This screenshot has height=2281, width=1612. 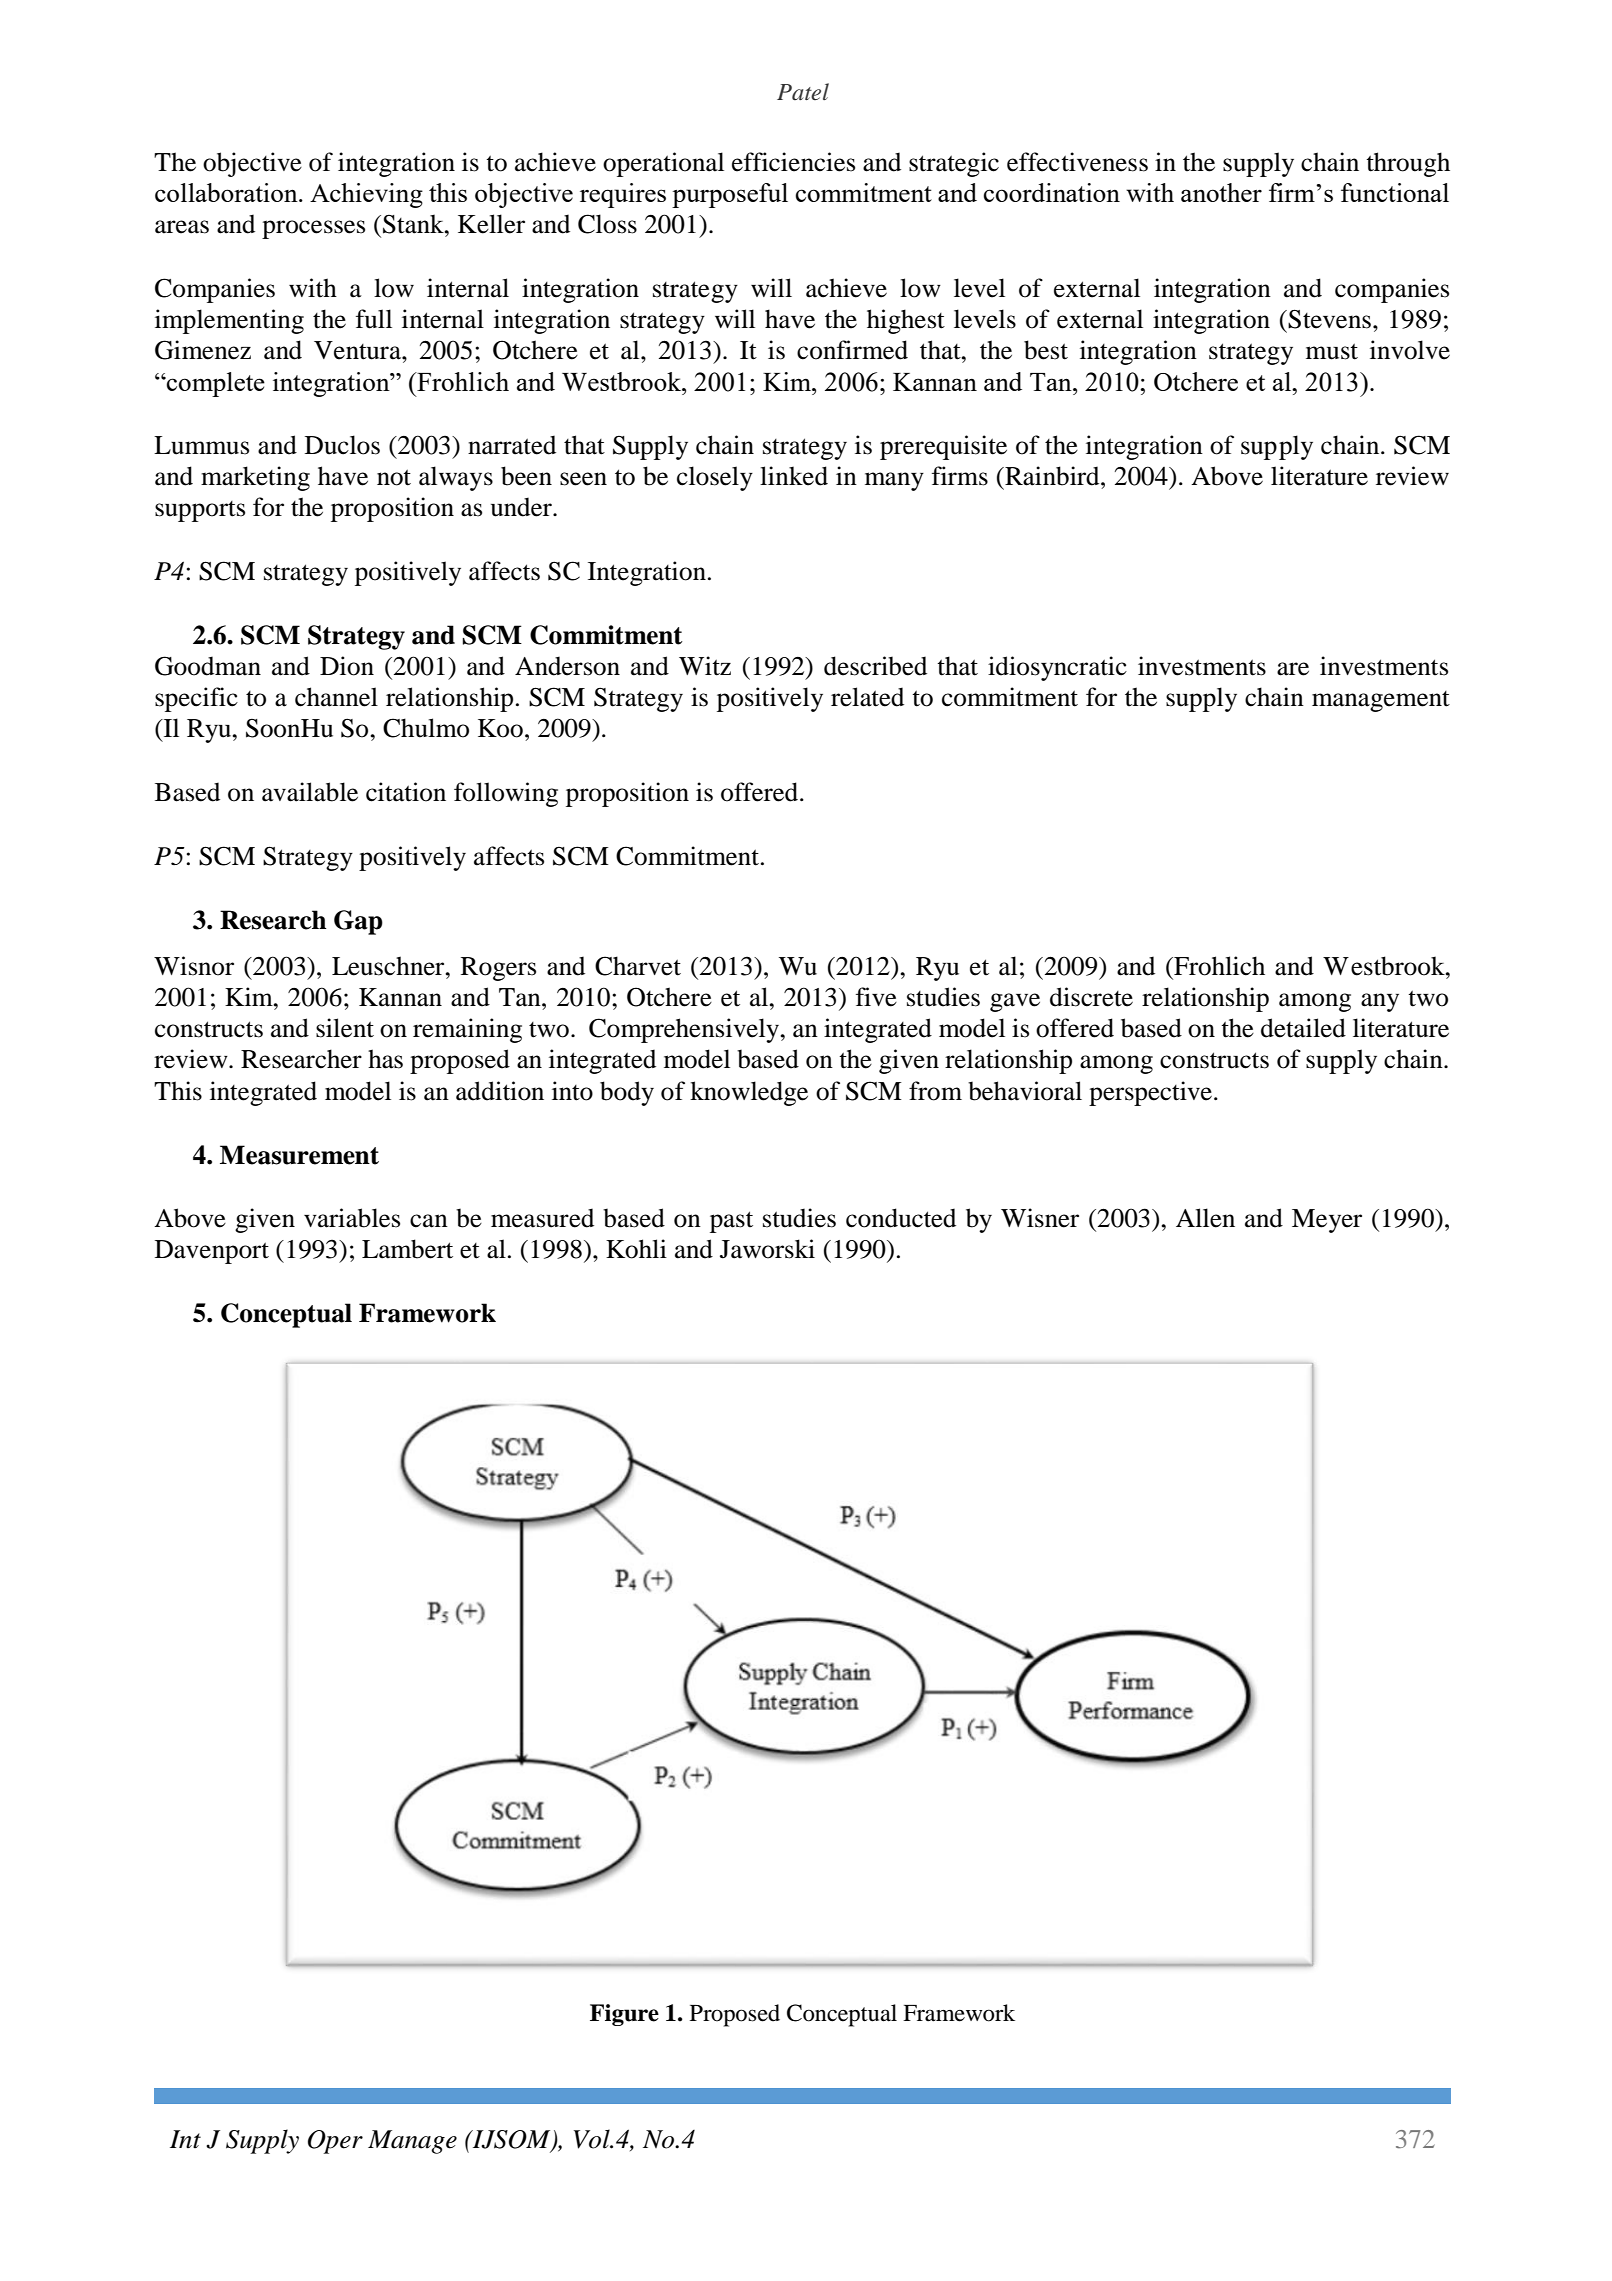 I want to click on Gap, so click(x=358, y=922).
